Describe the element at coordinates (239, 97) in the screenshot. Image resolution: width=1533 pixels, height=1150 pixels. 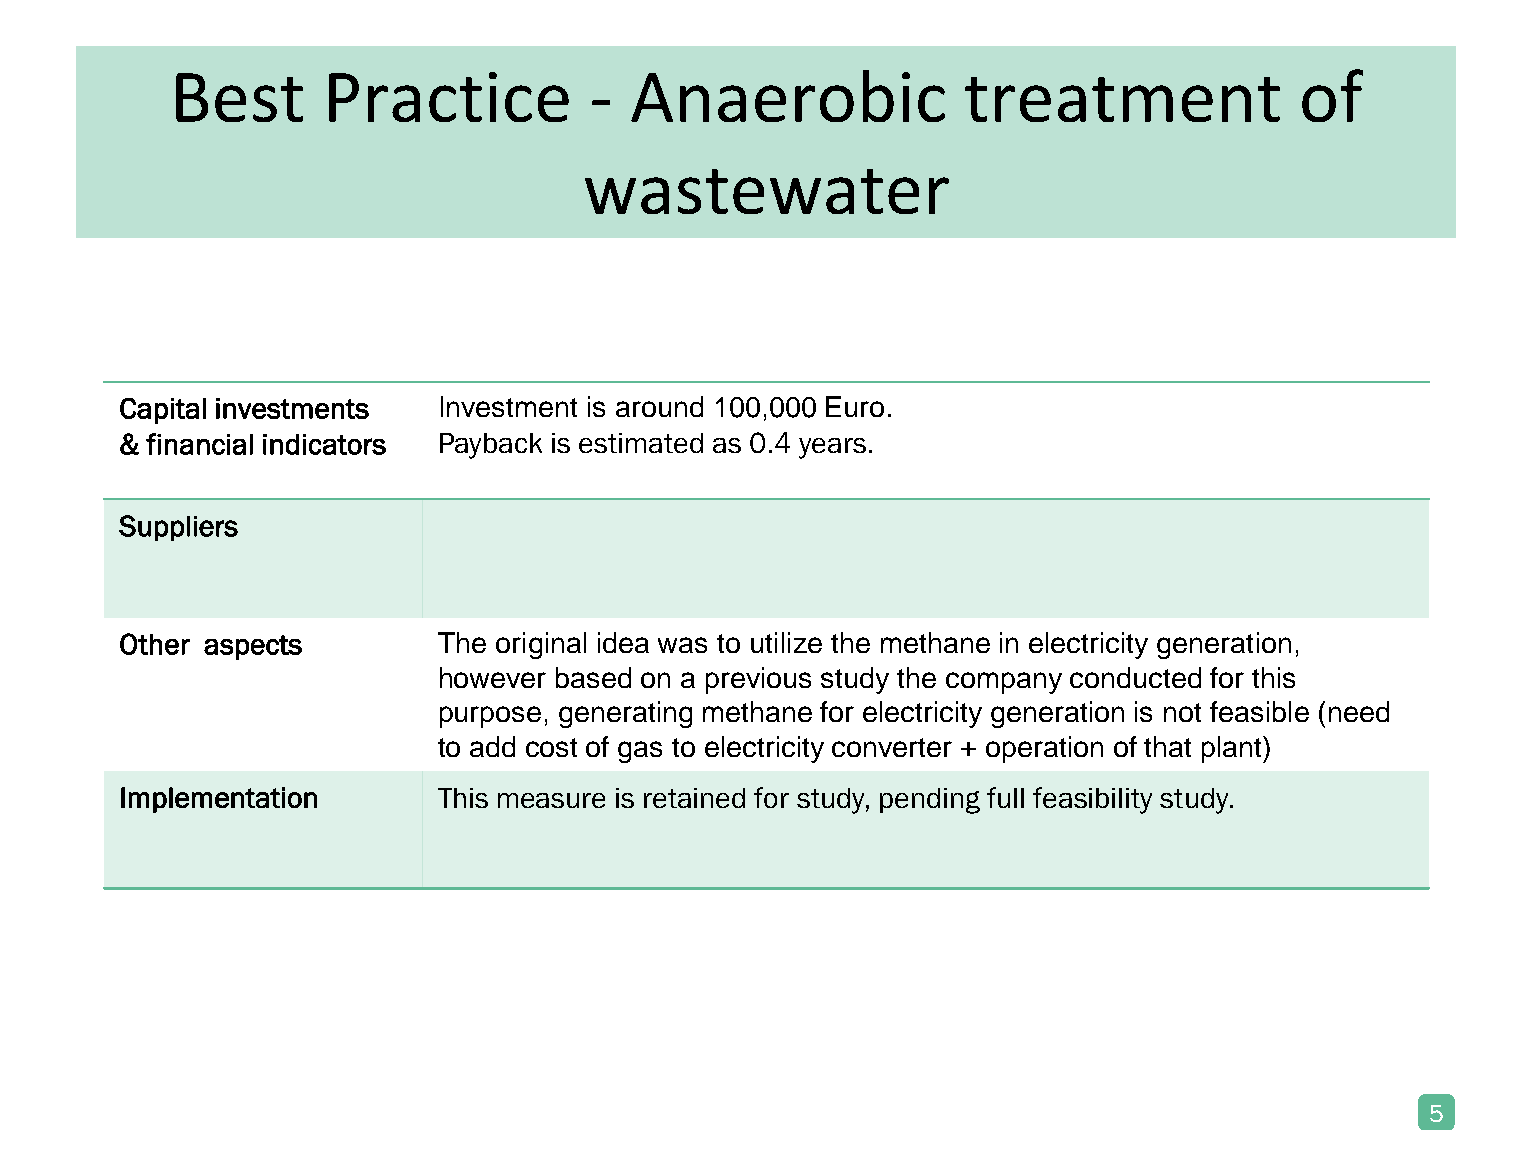
I see `Best` at that location.
